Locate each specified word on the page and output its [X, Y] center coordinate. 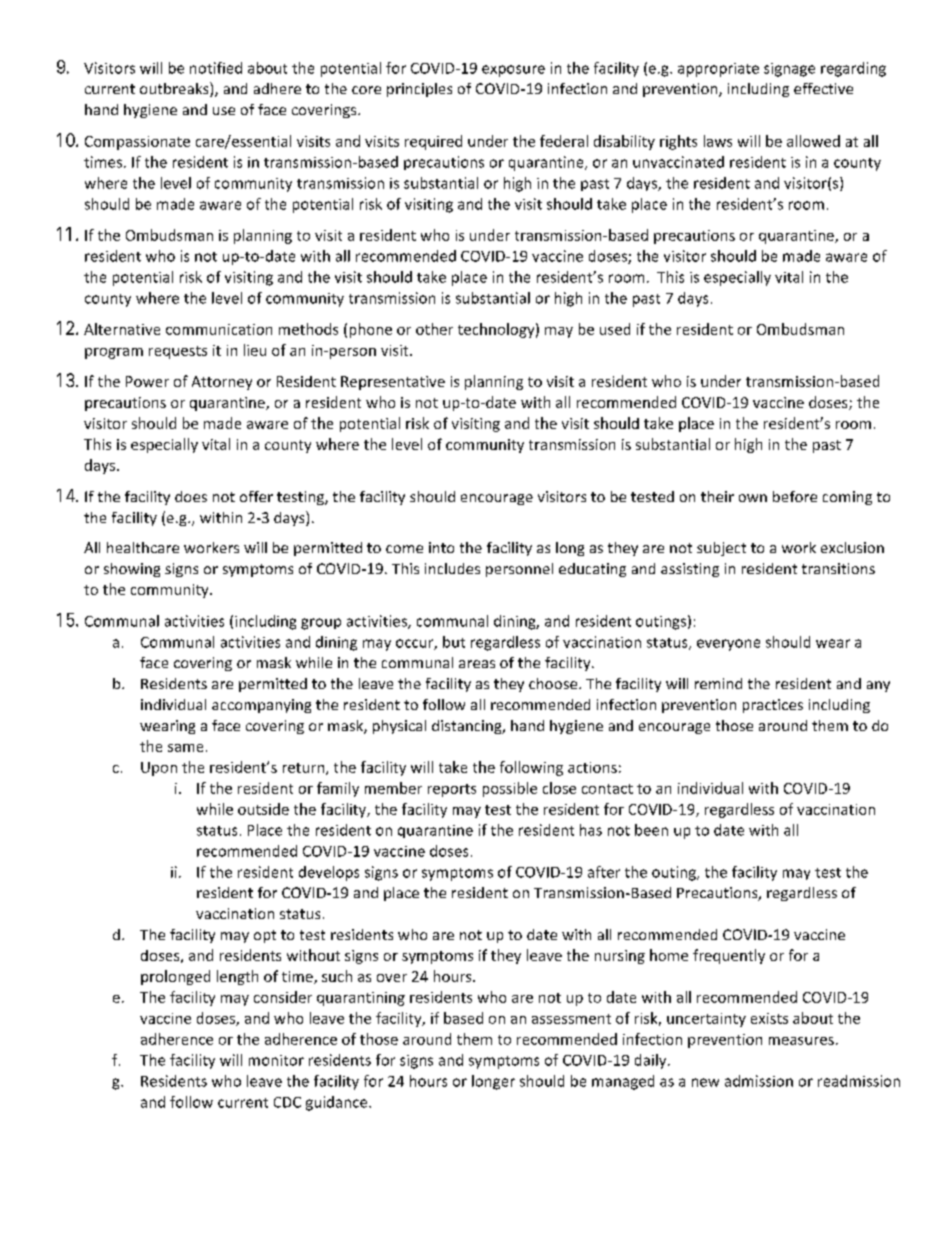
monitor [276, 1060]
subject [721, 549]
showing [132, 570]
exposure [513, 71]
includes [452, 568]
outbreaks [175, 89]
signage [789, 70]
